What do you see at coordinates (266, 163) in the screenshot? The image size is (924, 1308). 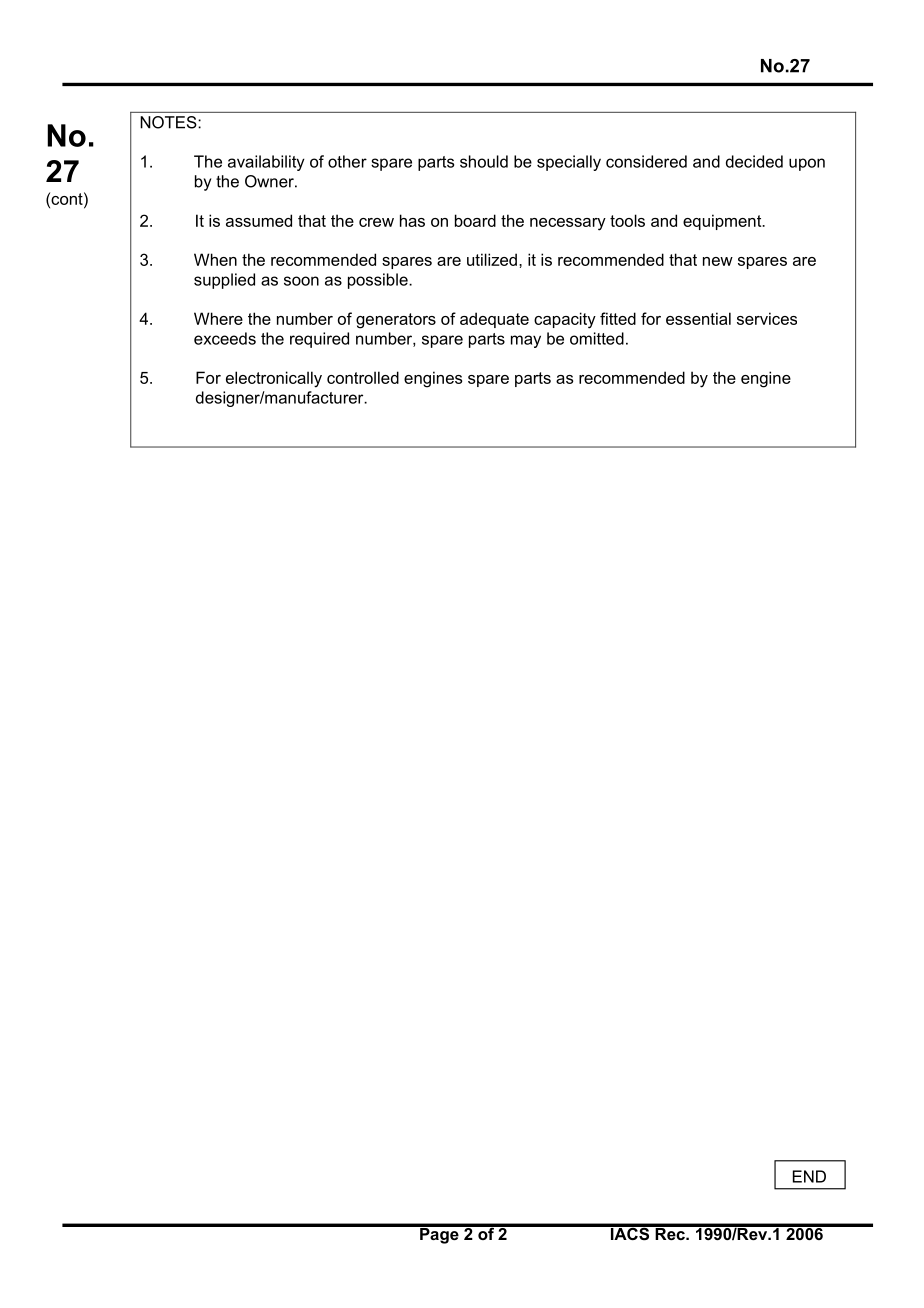 I see `availability` at bounding box center [266, 163].
